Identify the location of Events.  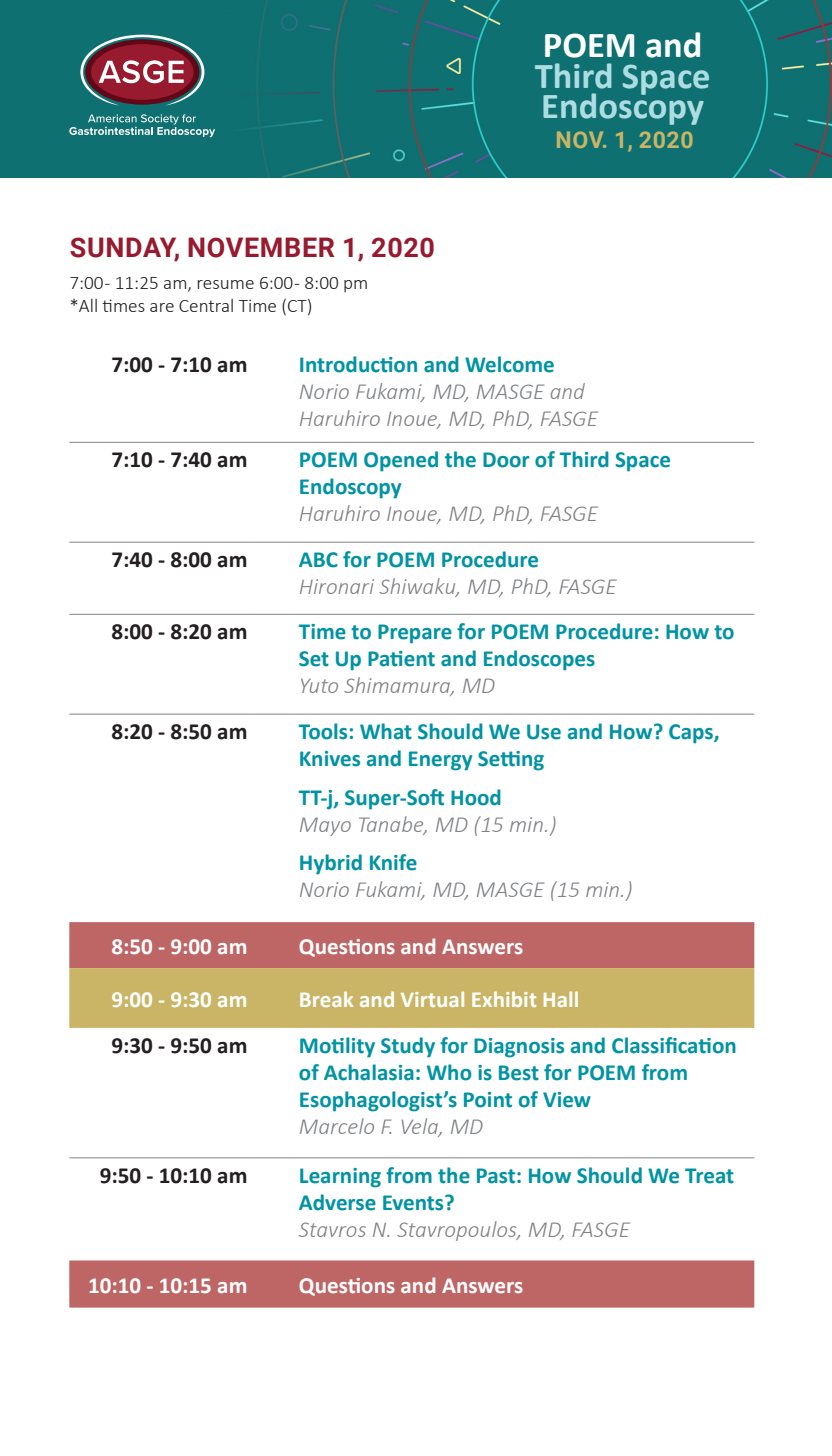
(414, 1203).
